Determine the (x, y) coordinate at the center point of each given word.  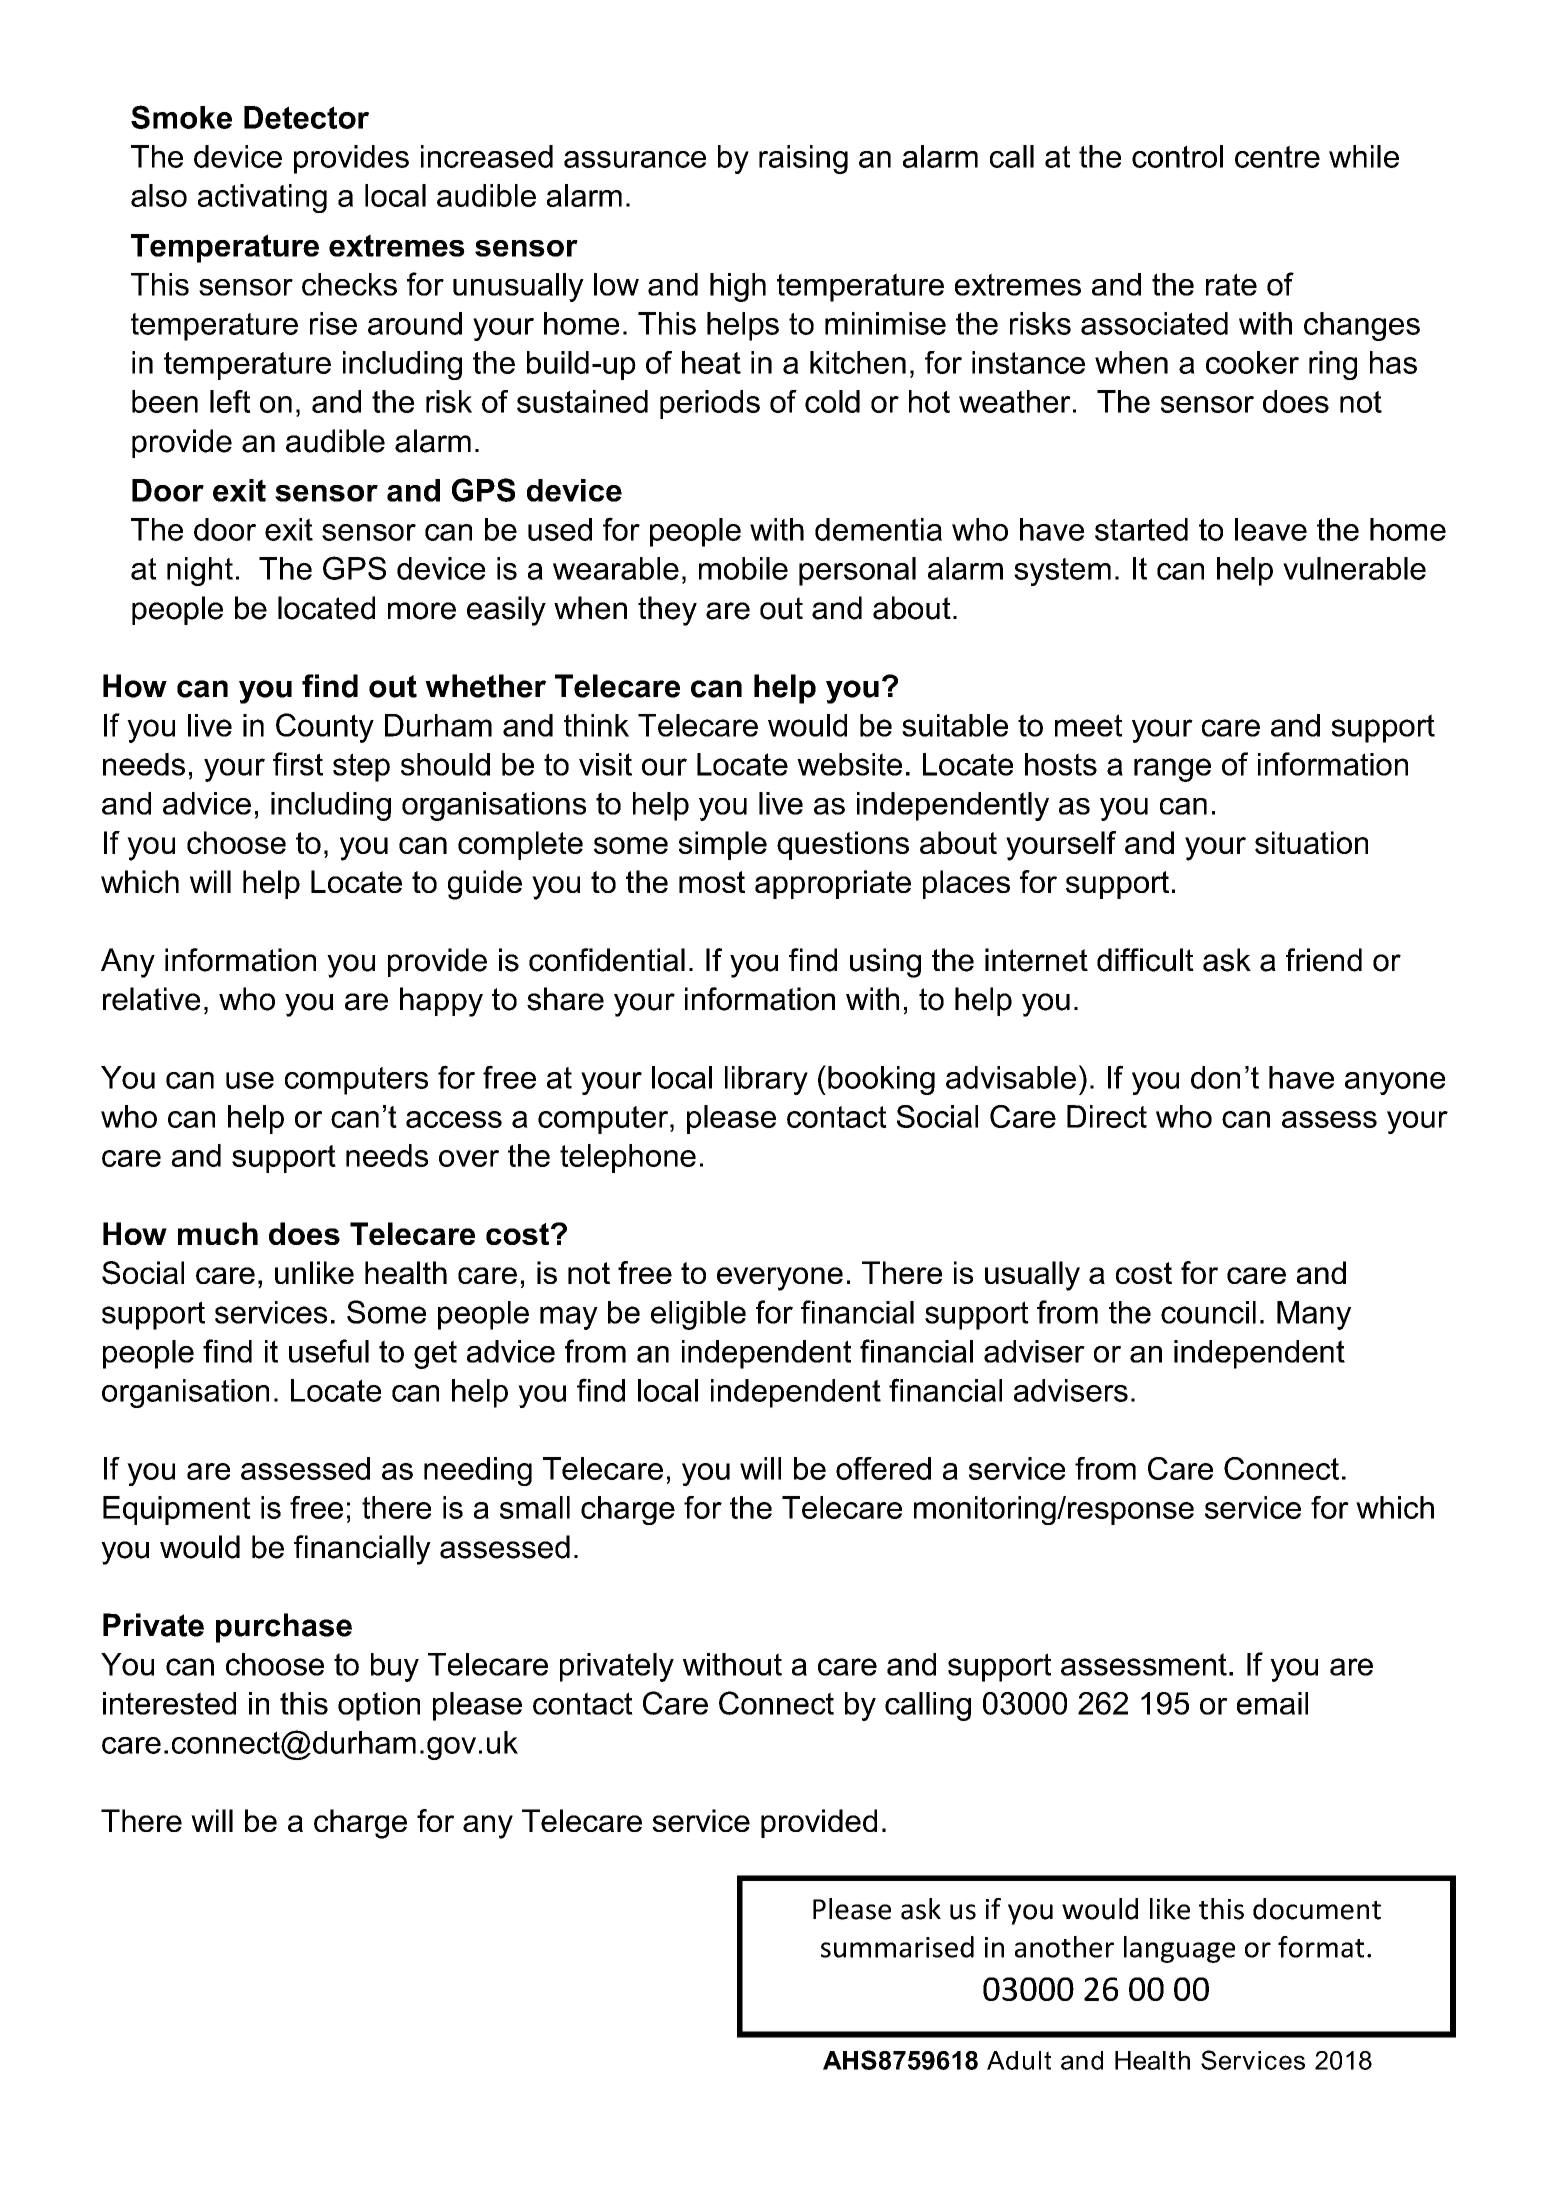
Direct (1107, 1116)
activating (262, 198)
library (766, 1080)
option (379, 1706)
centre (1277, 156)
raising (803, 159)
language (1179, 1949)
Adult (1019, 2060)
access (454, 1119)
